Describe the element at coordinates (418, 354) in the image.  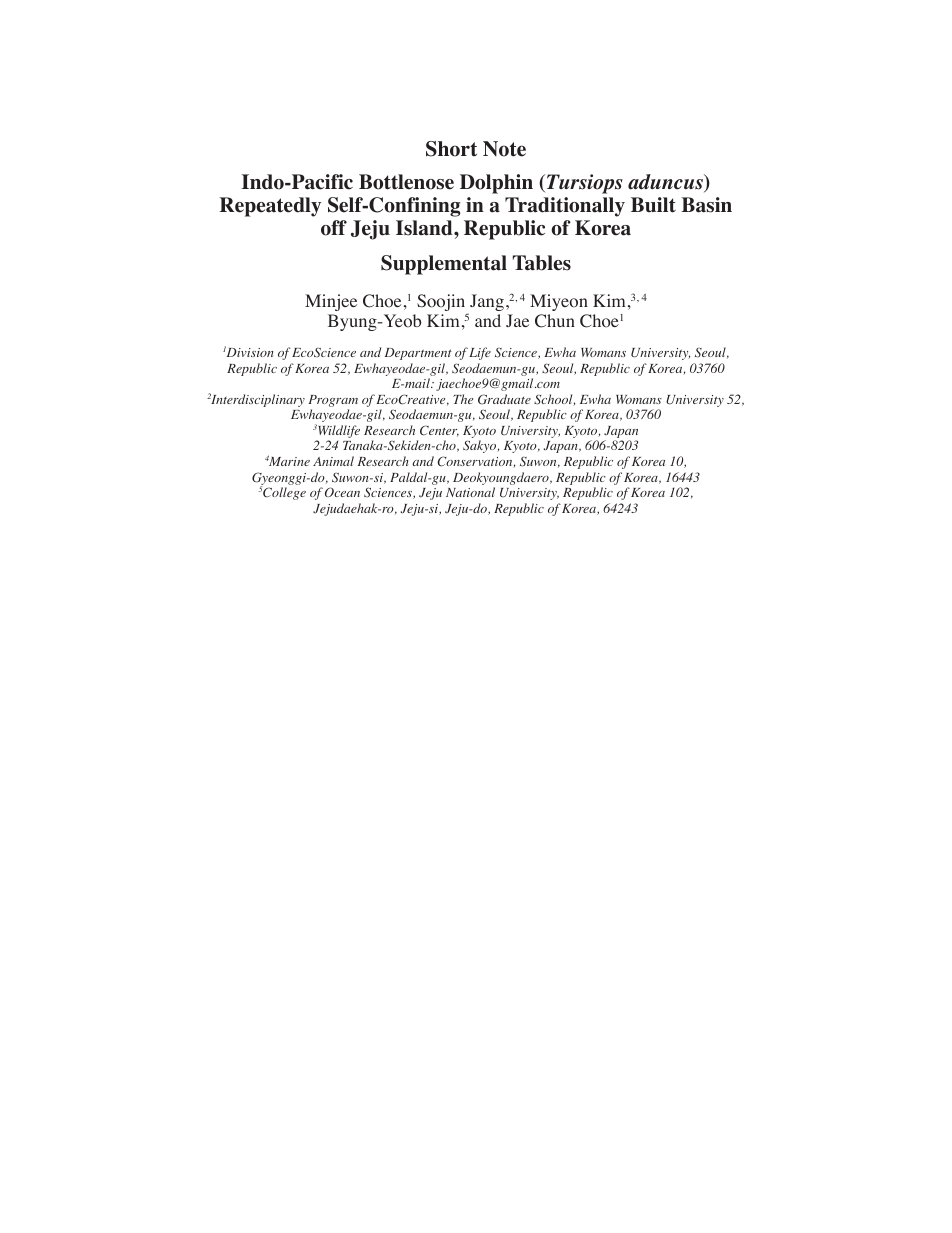
I see `Department` at that location.
